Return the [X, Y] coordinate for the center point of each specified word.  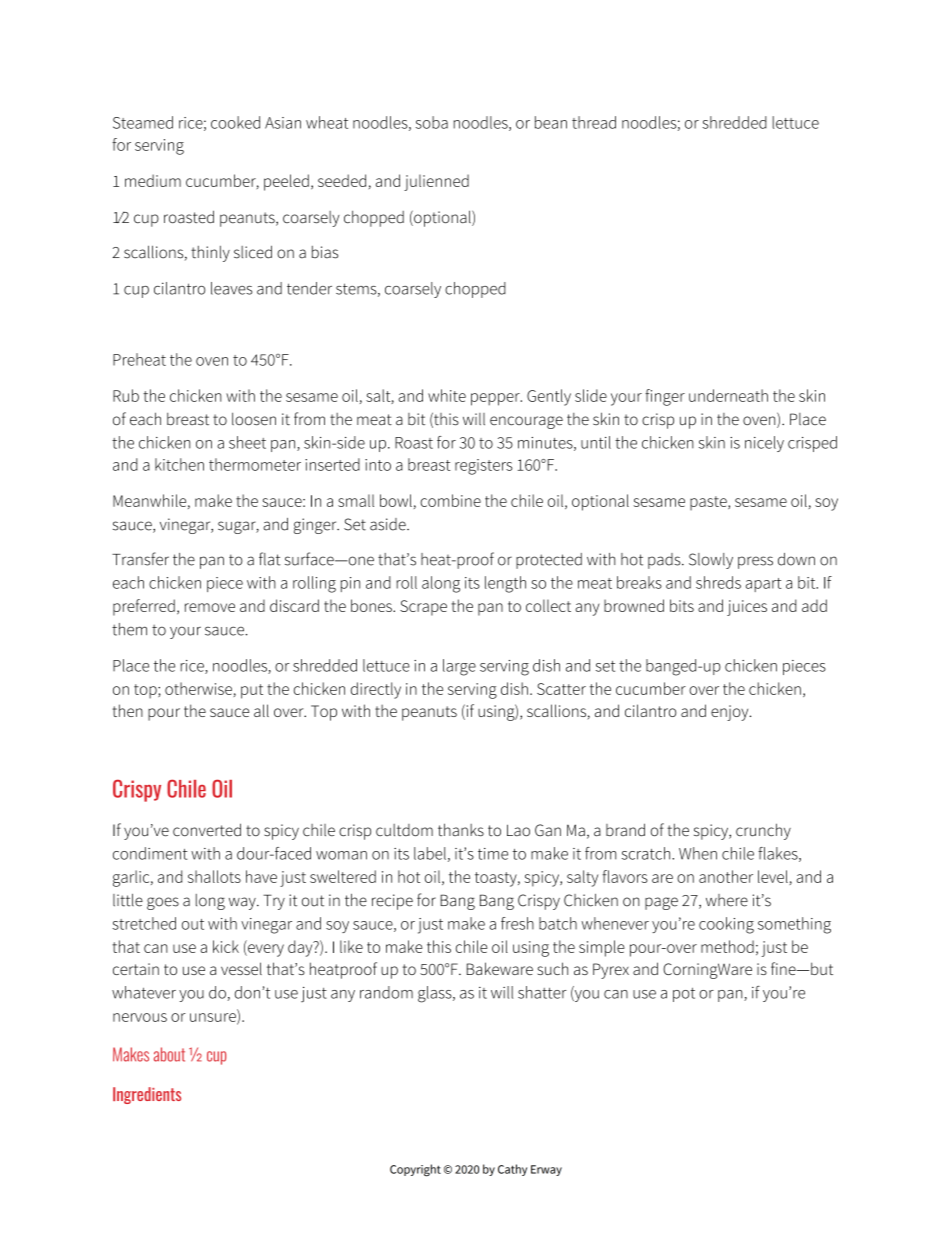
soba [432, 122]
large [459, 667]
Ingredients [147, 1095]
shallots [214, 876]
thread [594, 122]
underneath [728, 395]
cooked [235, 122]
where [727, 900]
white [447, 395]
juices [747, 608]
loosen [254, 419]
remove [210, 607]
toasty [497, 879]
